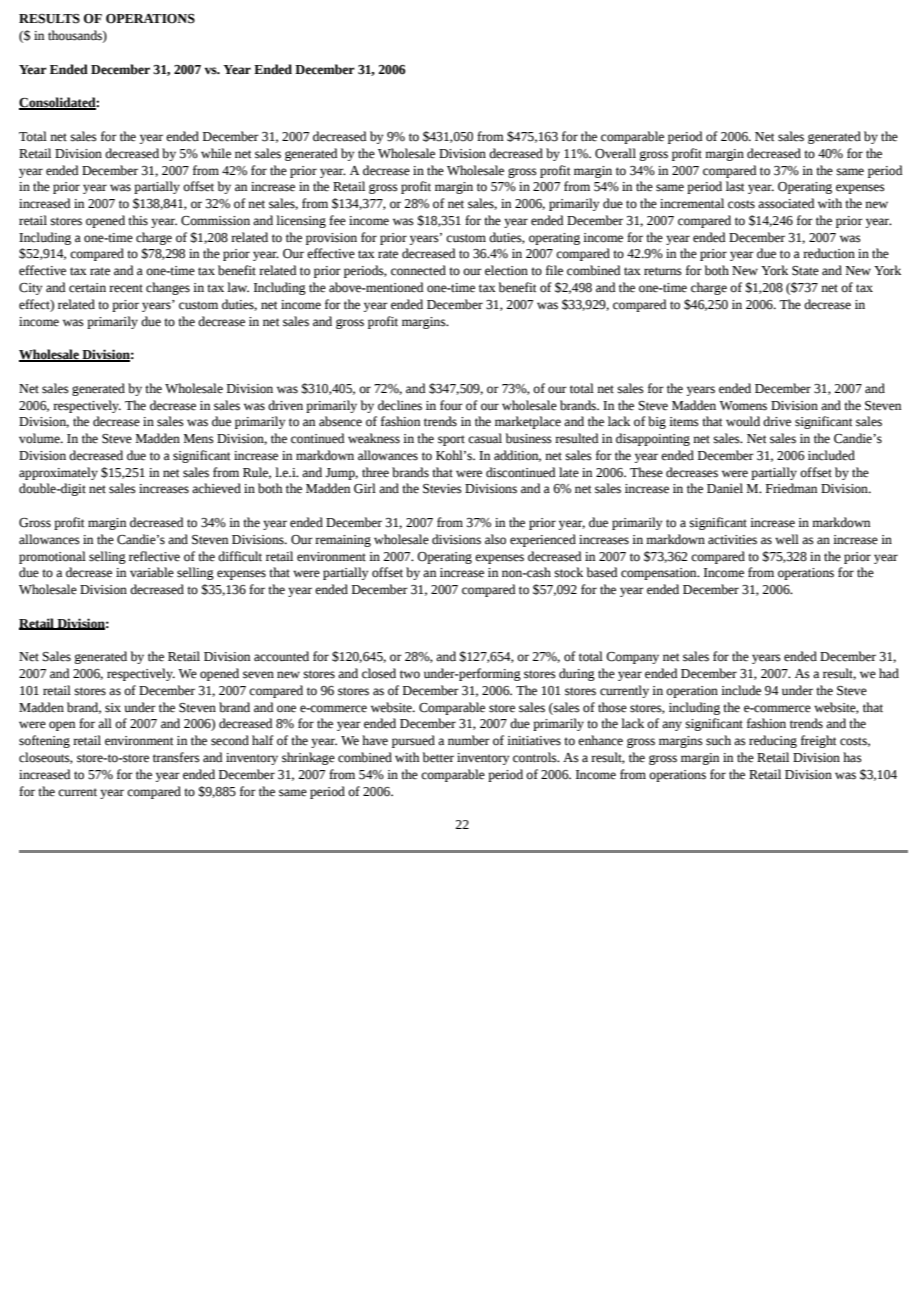 The width and height of the document is (924, 1308). I want to click on connected, so click(418, 270).
